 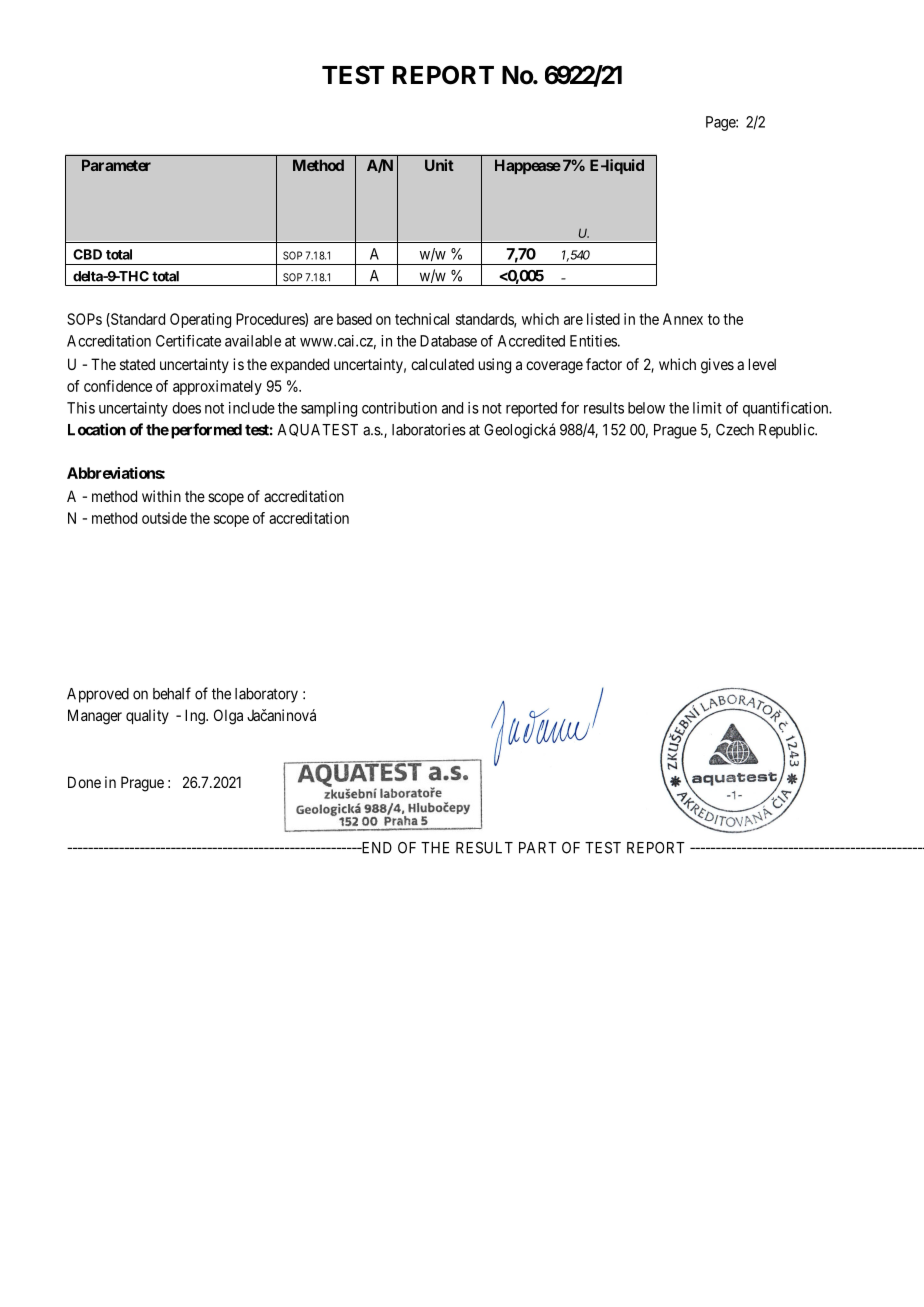 What do you see at coordinates (116, 165) in the screenshot?
I see `Parameter` at bounding box center [116, 165].
